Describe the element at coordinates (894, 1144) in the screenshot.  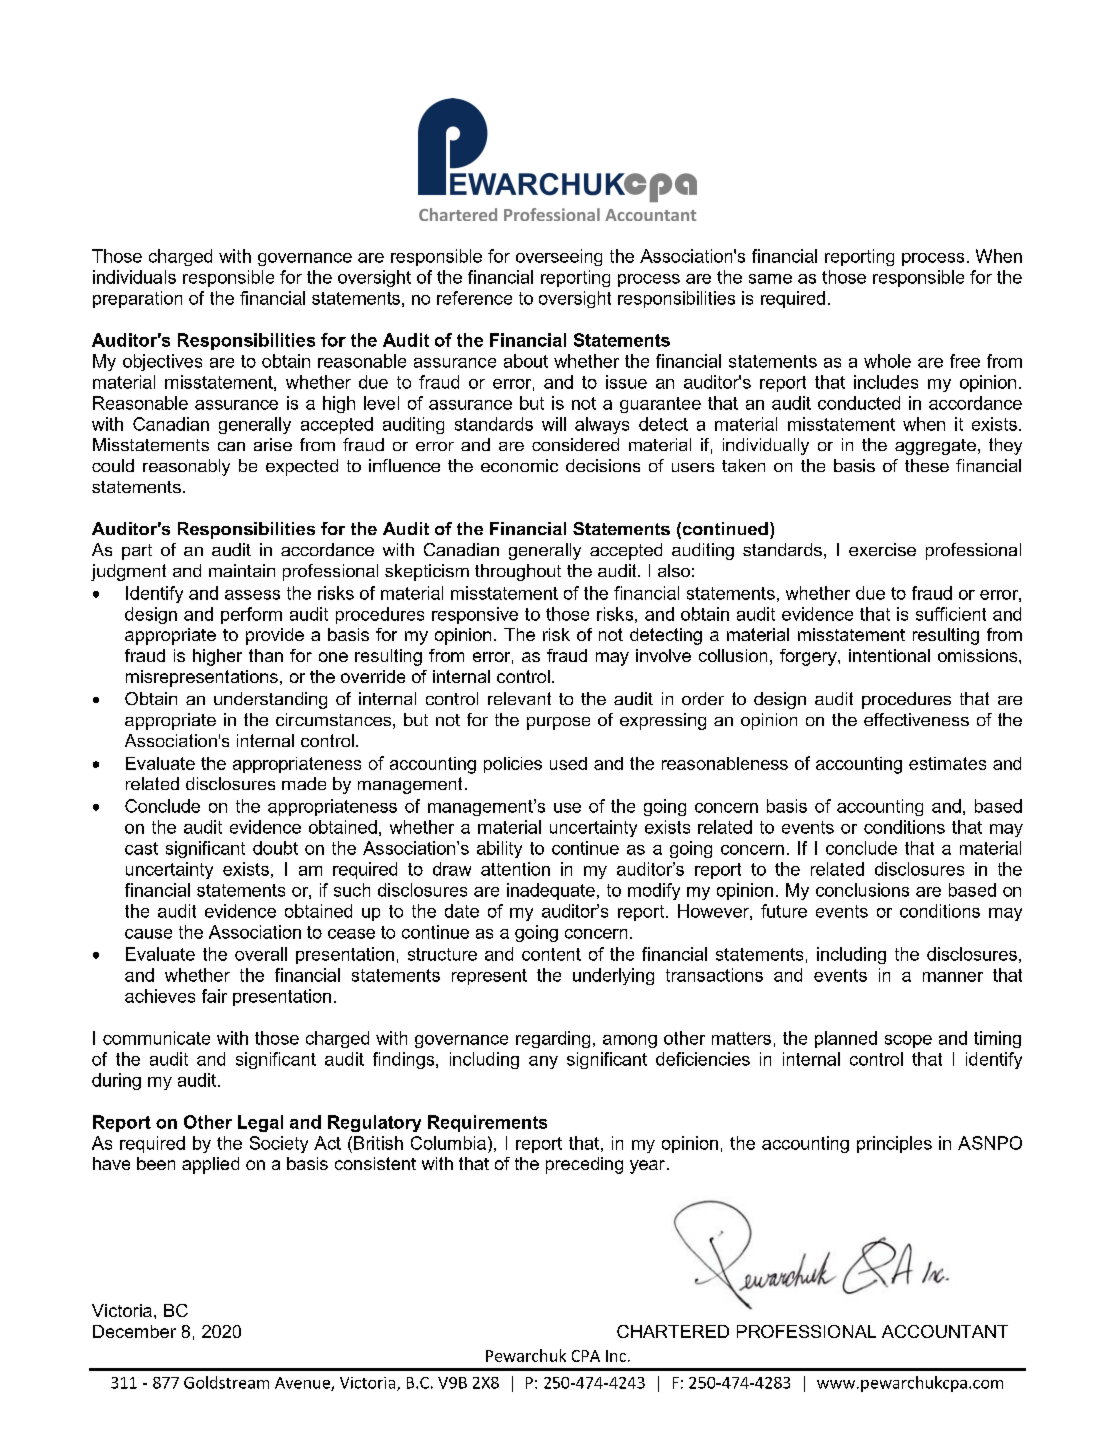
I see `principles` at that location.
